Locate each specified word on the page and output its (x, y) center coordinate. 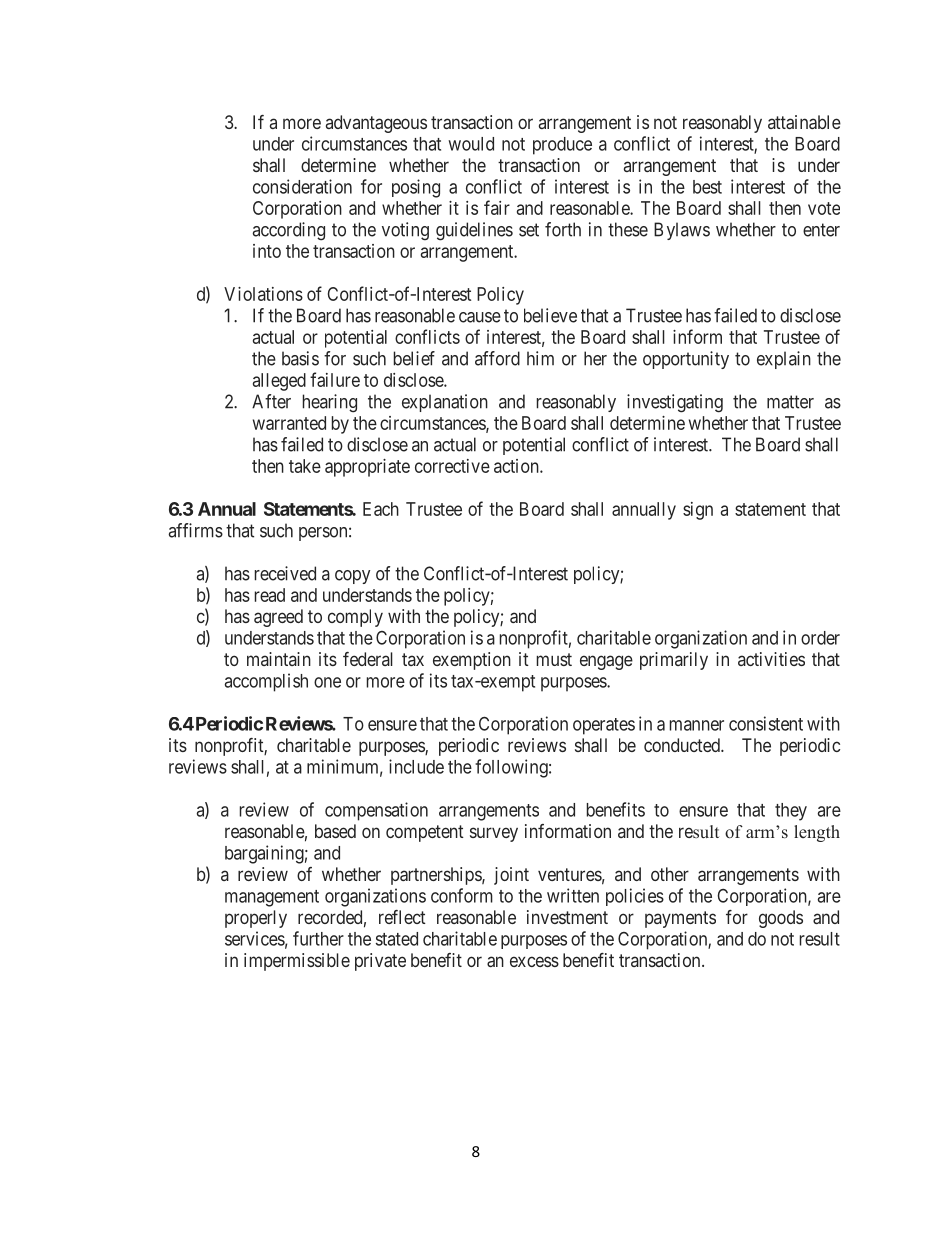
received (285, 573)
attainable (804, 122)
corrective (452, 466)
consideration (302, 186)
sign (698, 511)
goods (781, 919)
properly (256, 919)
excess (534, 961)
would (471, 144)
